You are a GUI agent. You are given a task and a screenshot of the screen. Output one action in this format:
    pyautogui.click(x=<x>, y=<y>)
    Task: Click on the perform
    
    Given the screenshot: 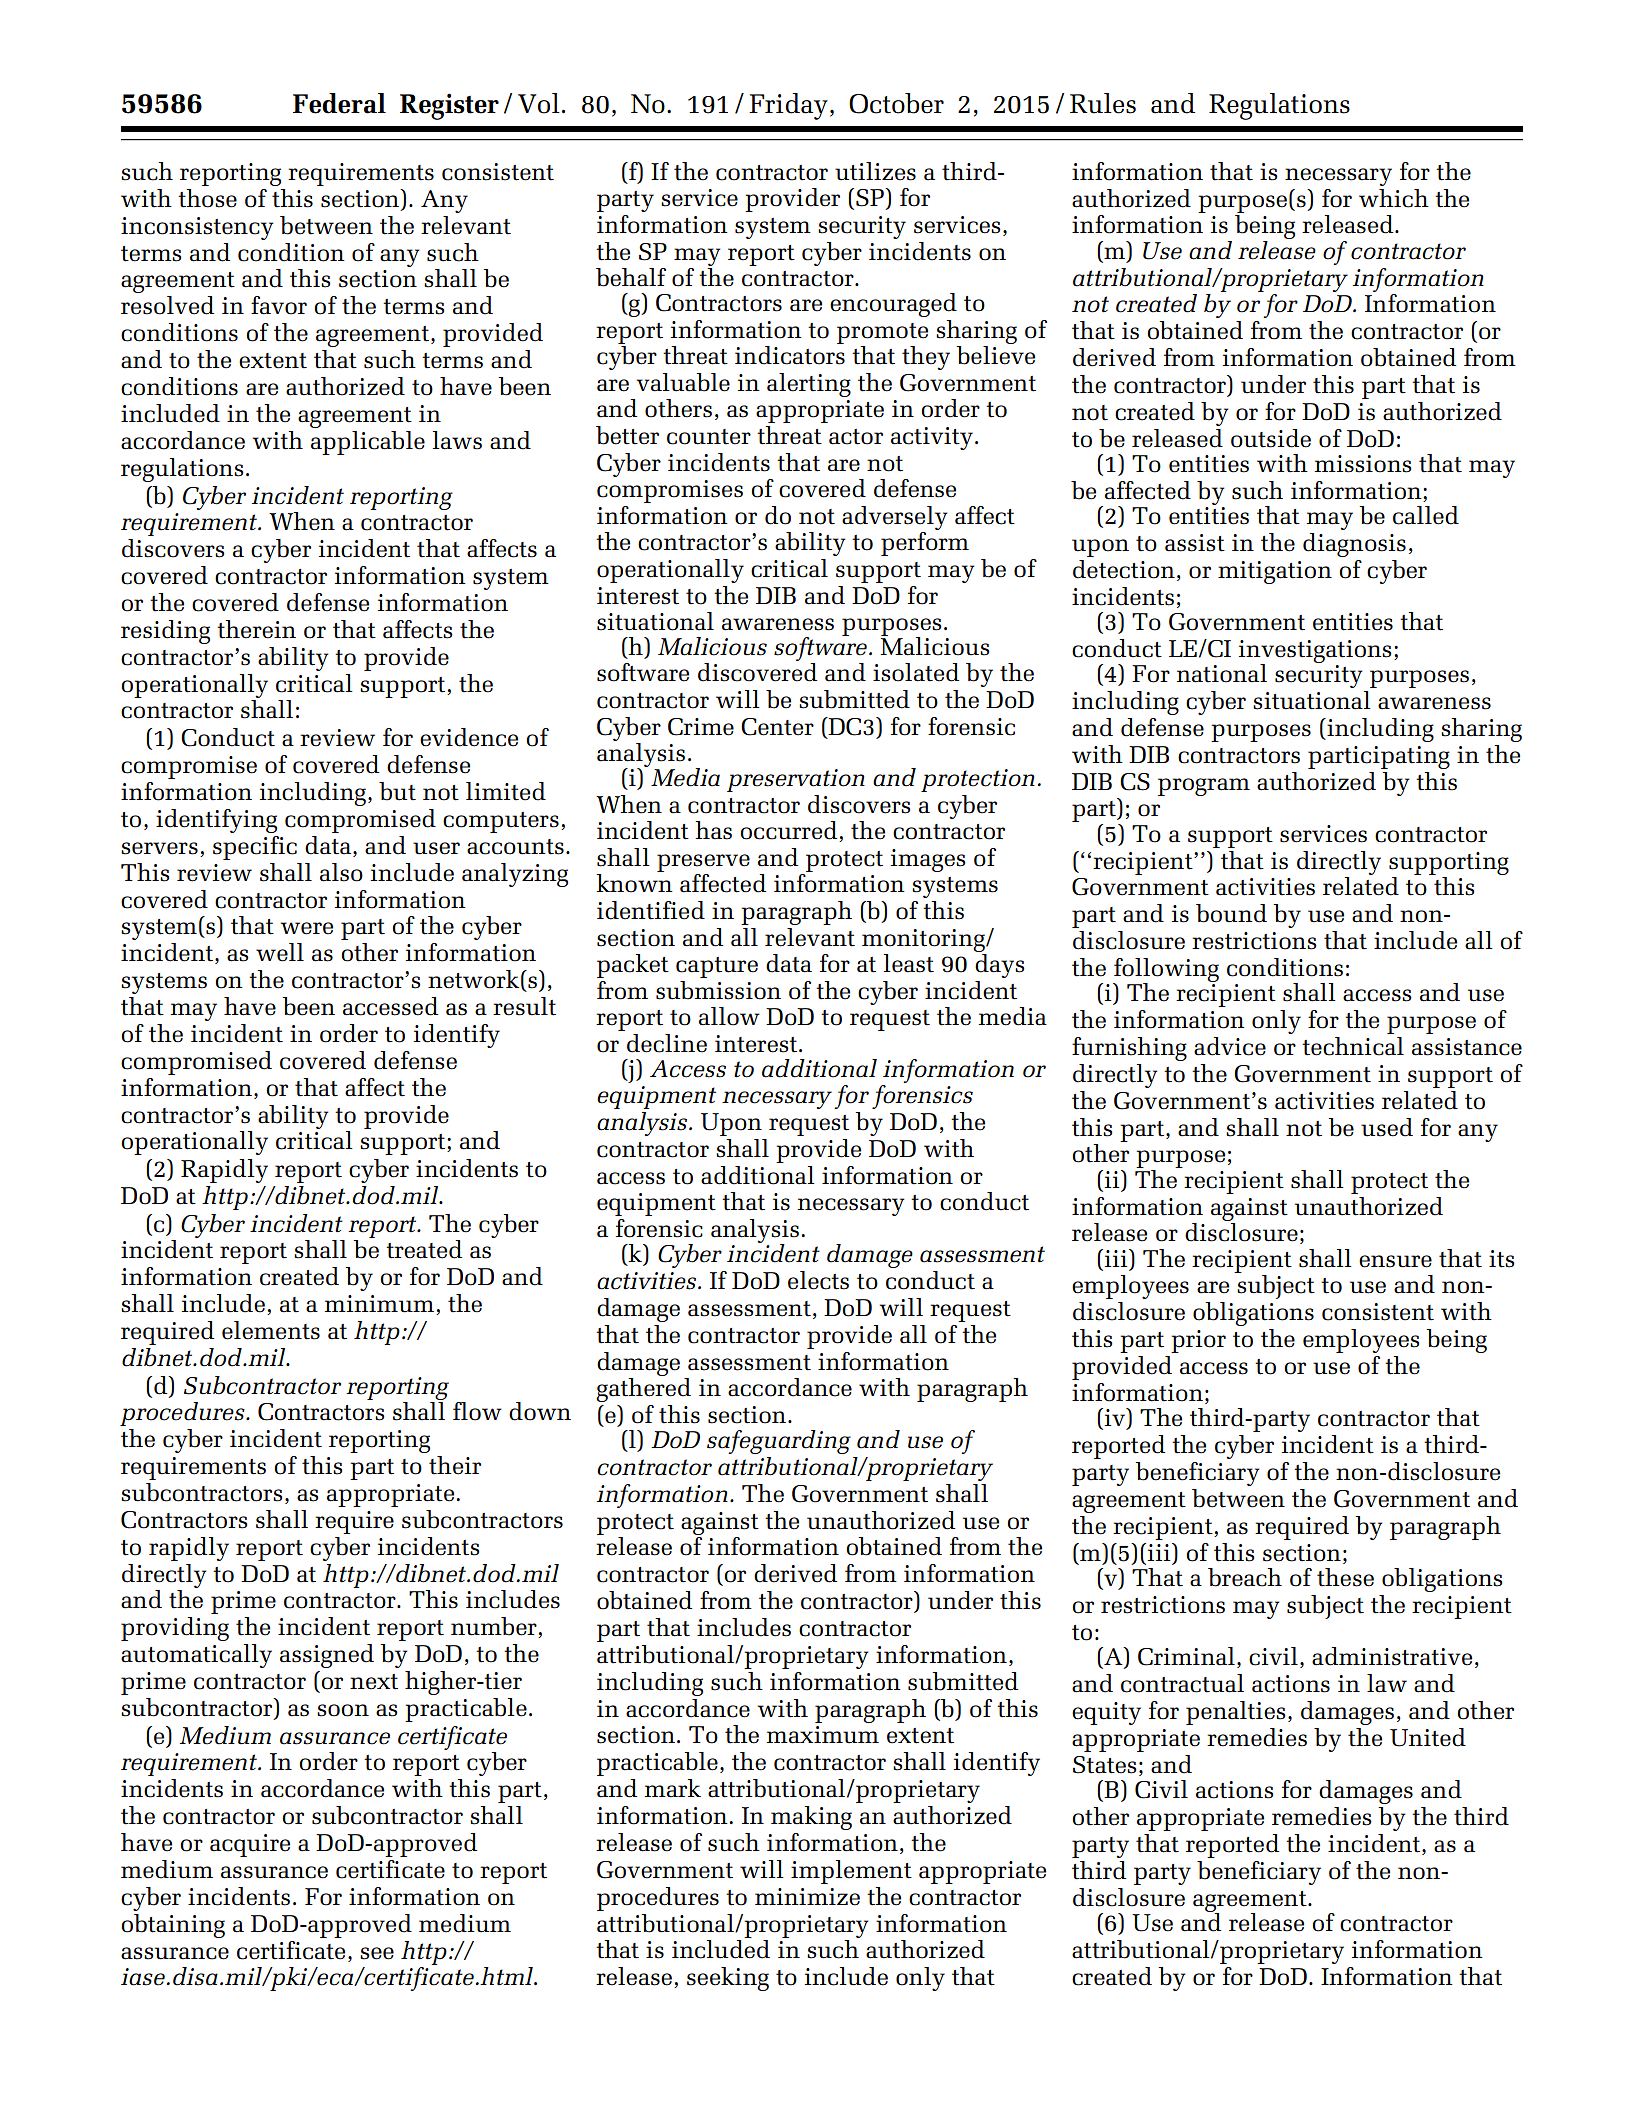 What is the action you would take?
    pyautogui.click(x=925, y=544)
